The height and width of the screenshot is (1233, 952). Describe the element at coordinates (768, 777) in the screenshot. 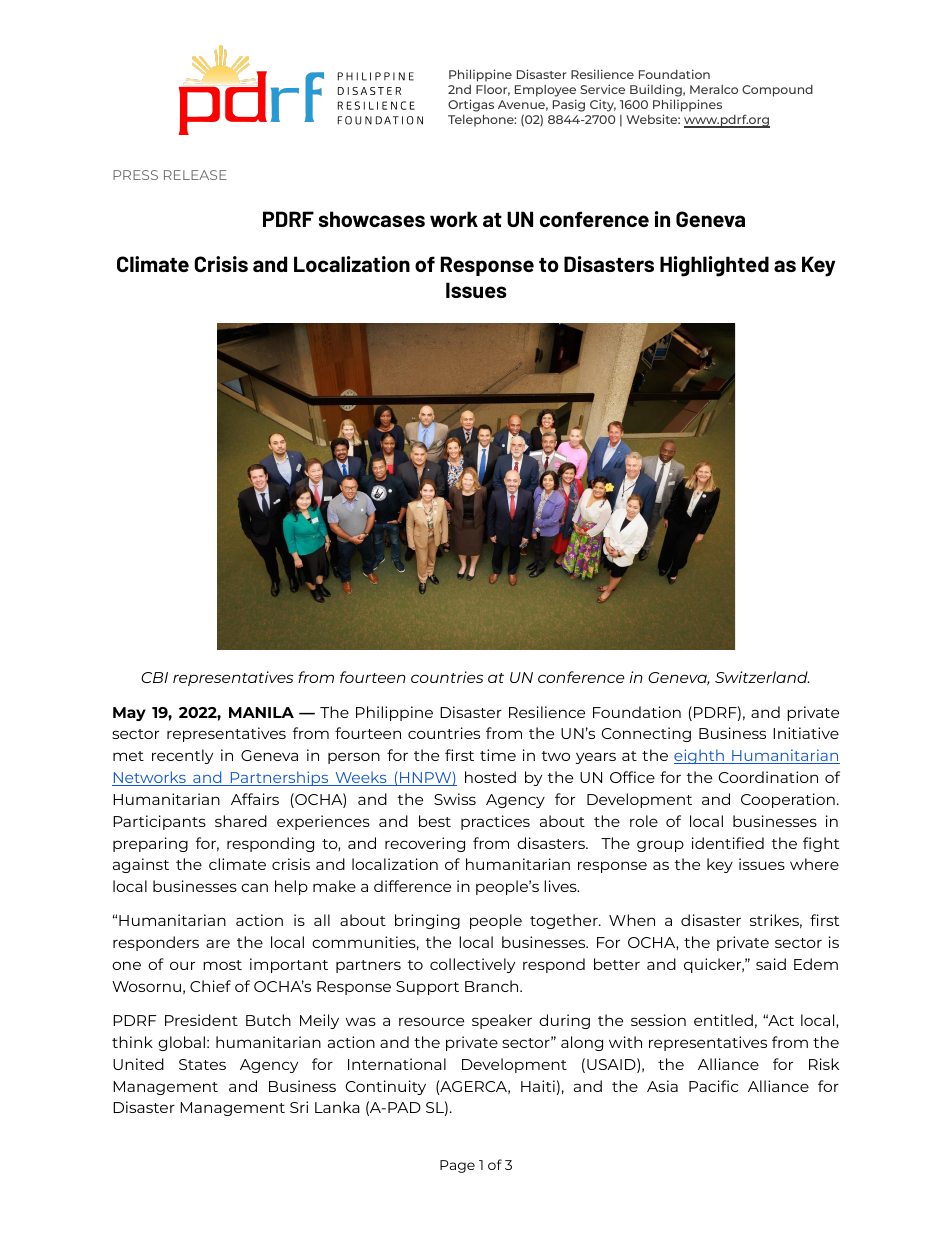

I see `Coordination` at that location.
